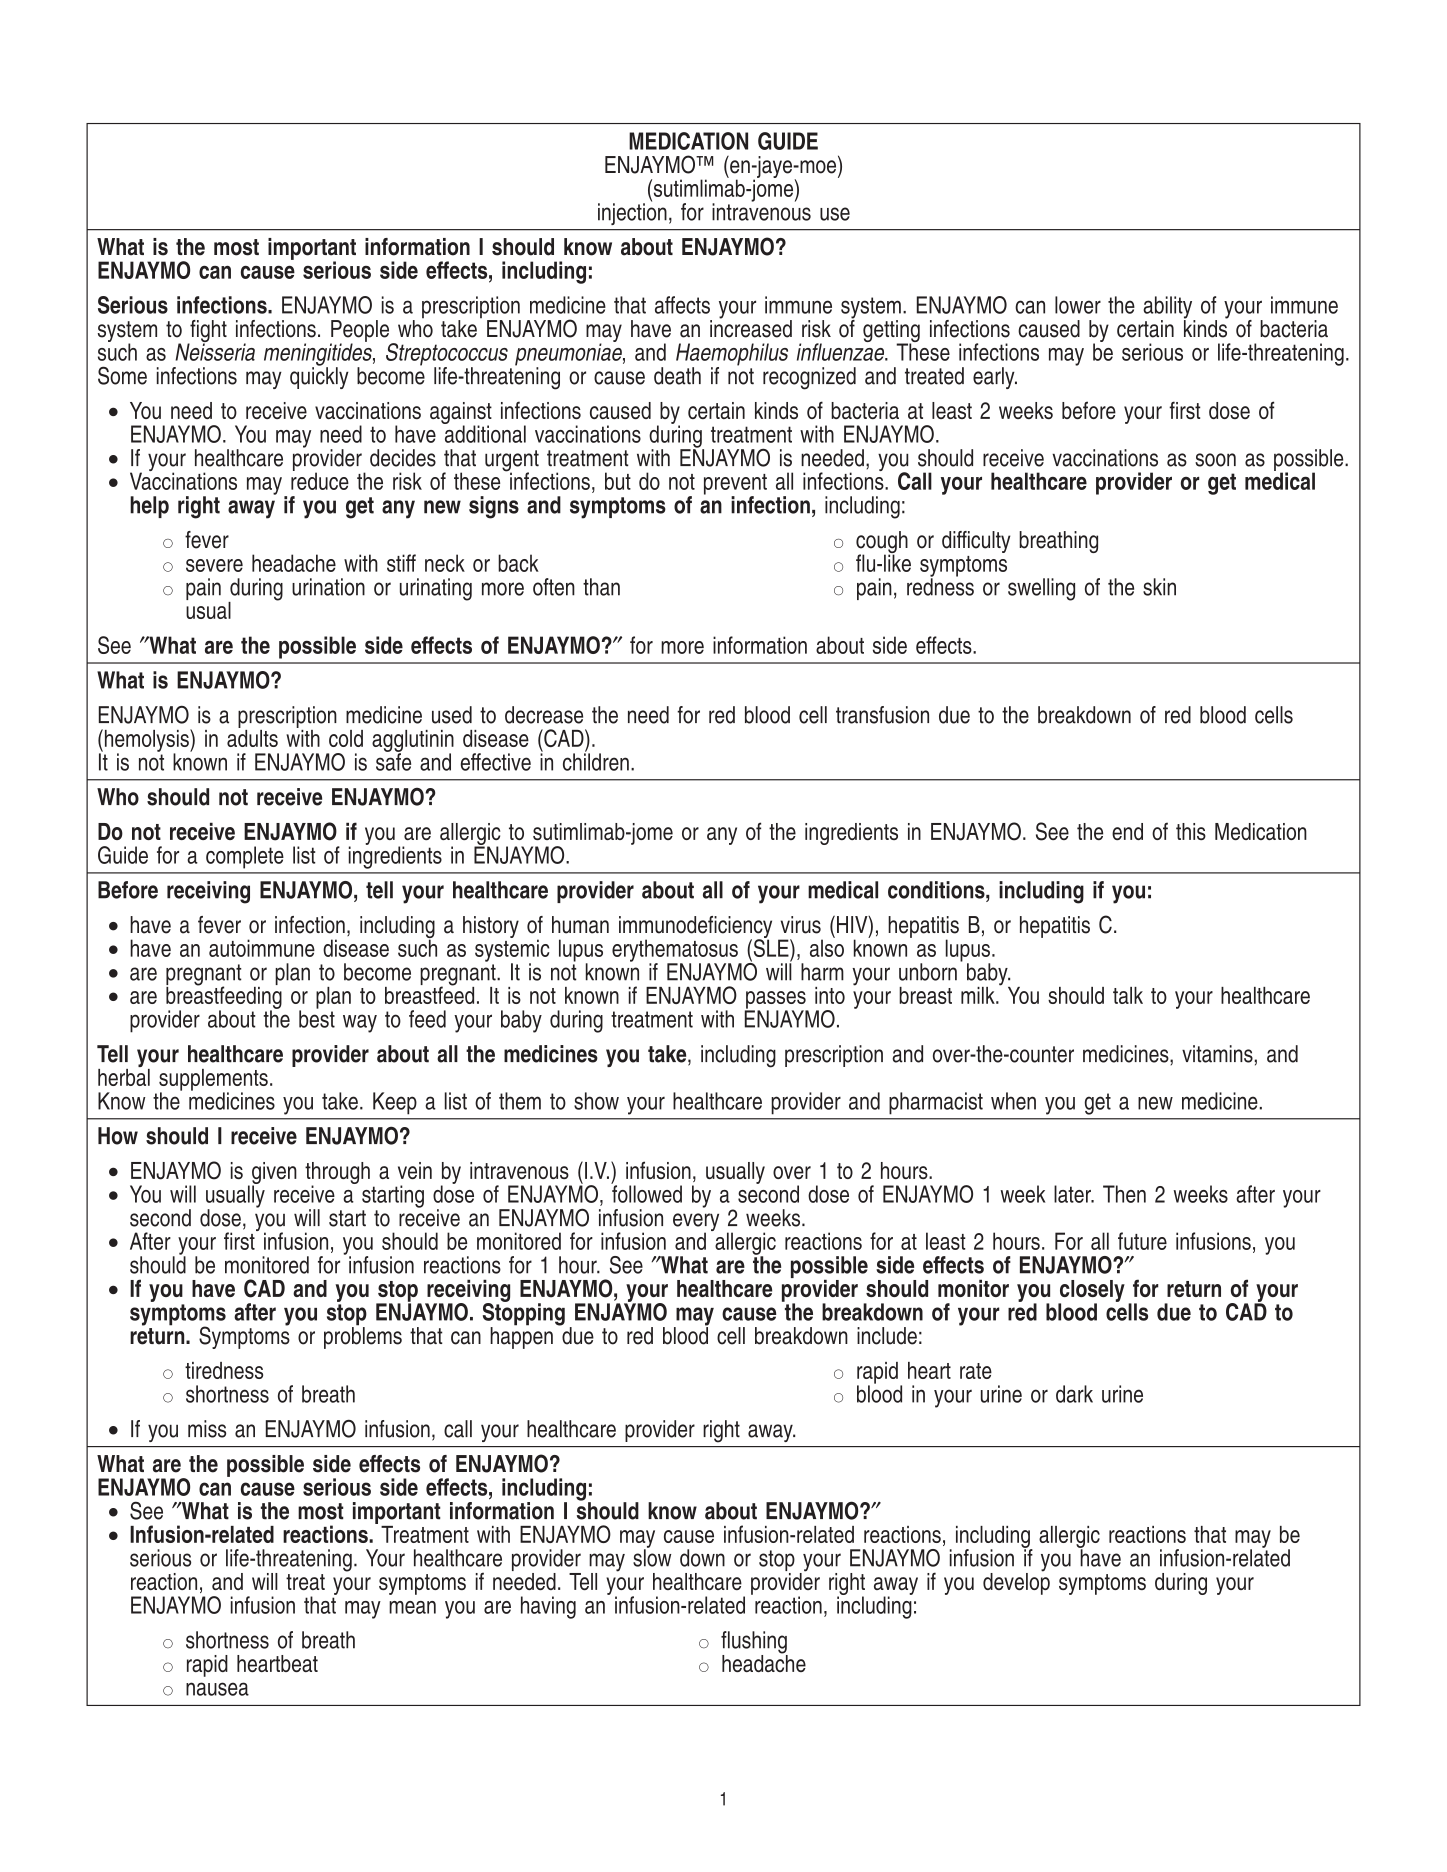  What do you see at coordinates (776, 1001) in the image?
I see `passes` at bounding box center [776, 1001].
